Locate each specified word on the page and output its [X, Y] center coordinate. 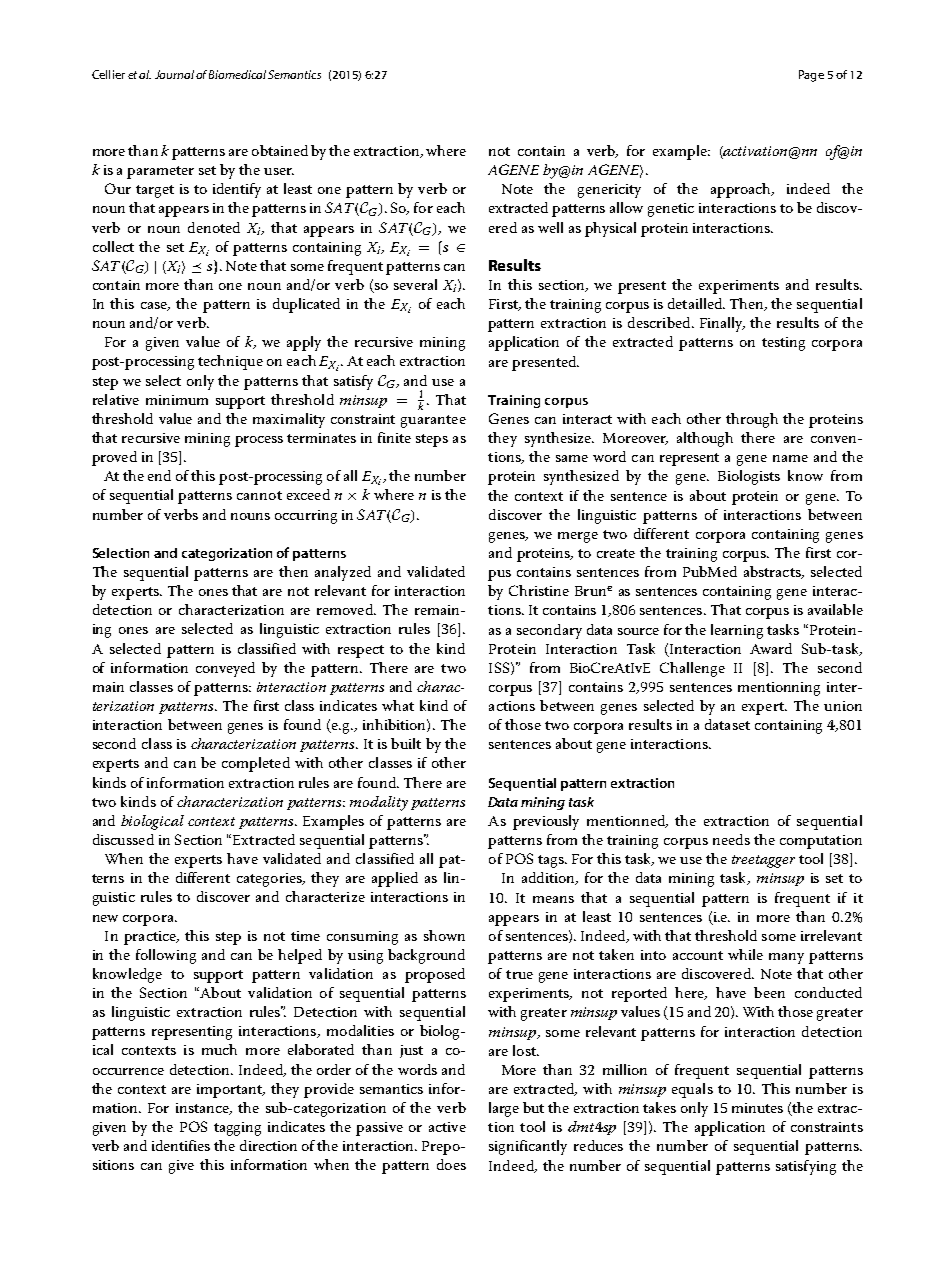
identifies [181, 1145]
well [550, 227]
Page [811, 76]
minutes [757, 1108]
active [447, 1127]
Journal [174, 74]
